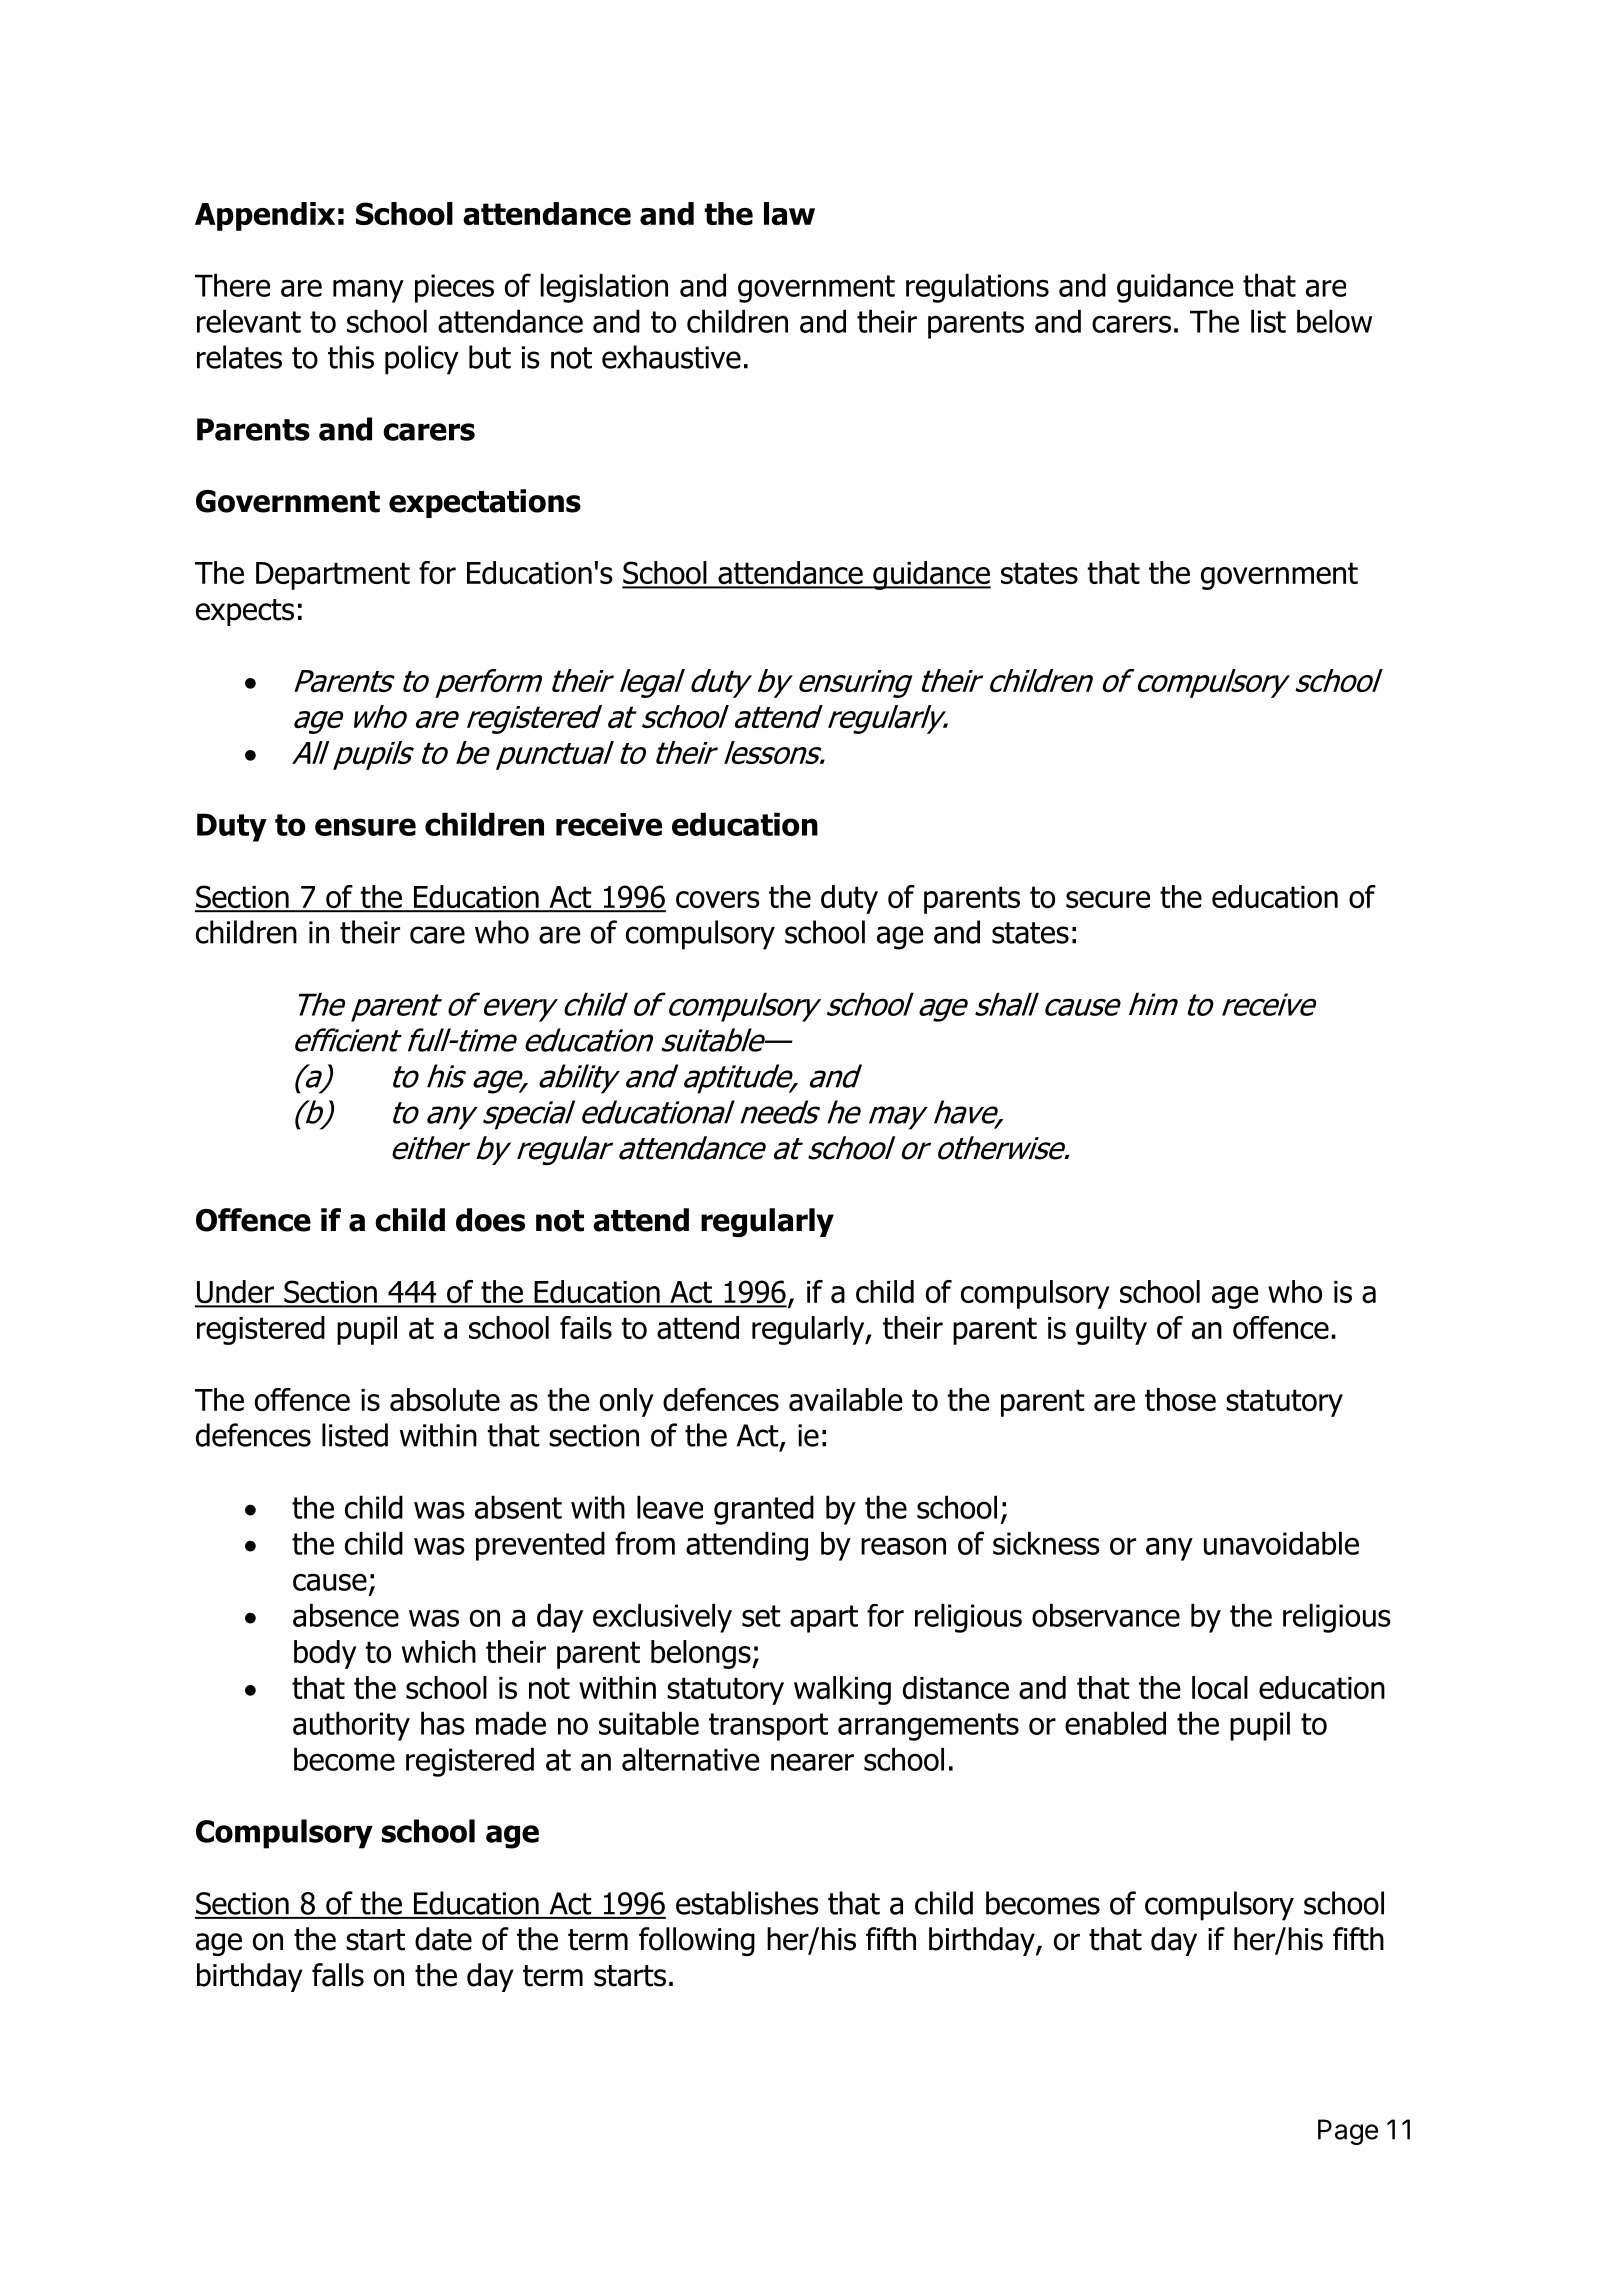 This screenshot has height=2278, width=1611. I want to click on Department, so click(333, 576).
